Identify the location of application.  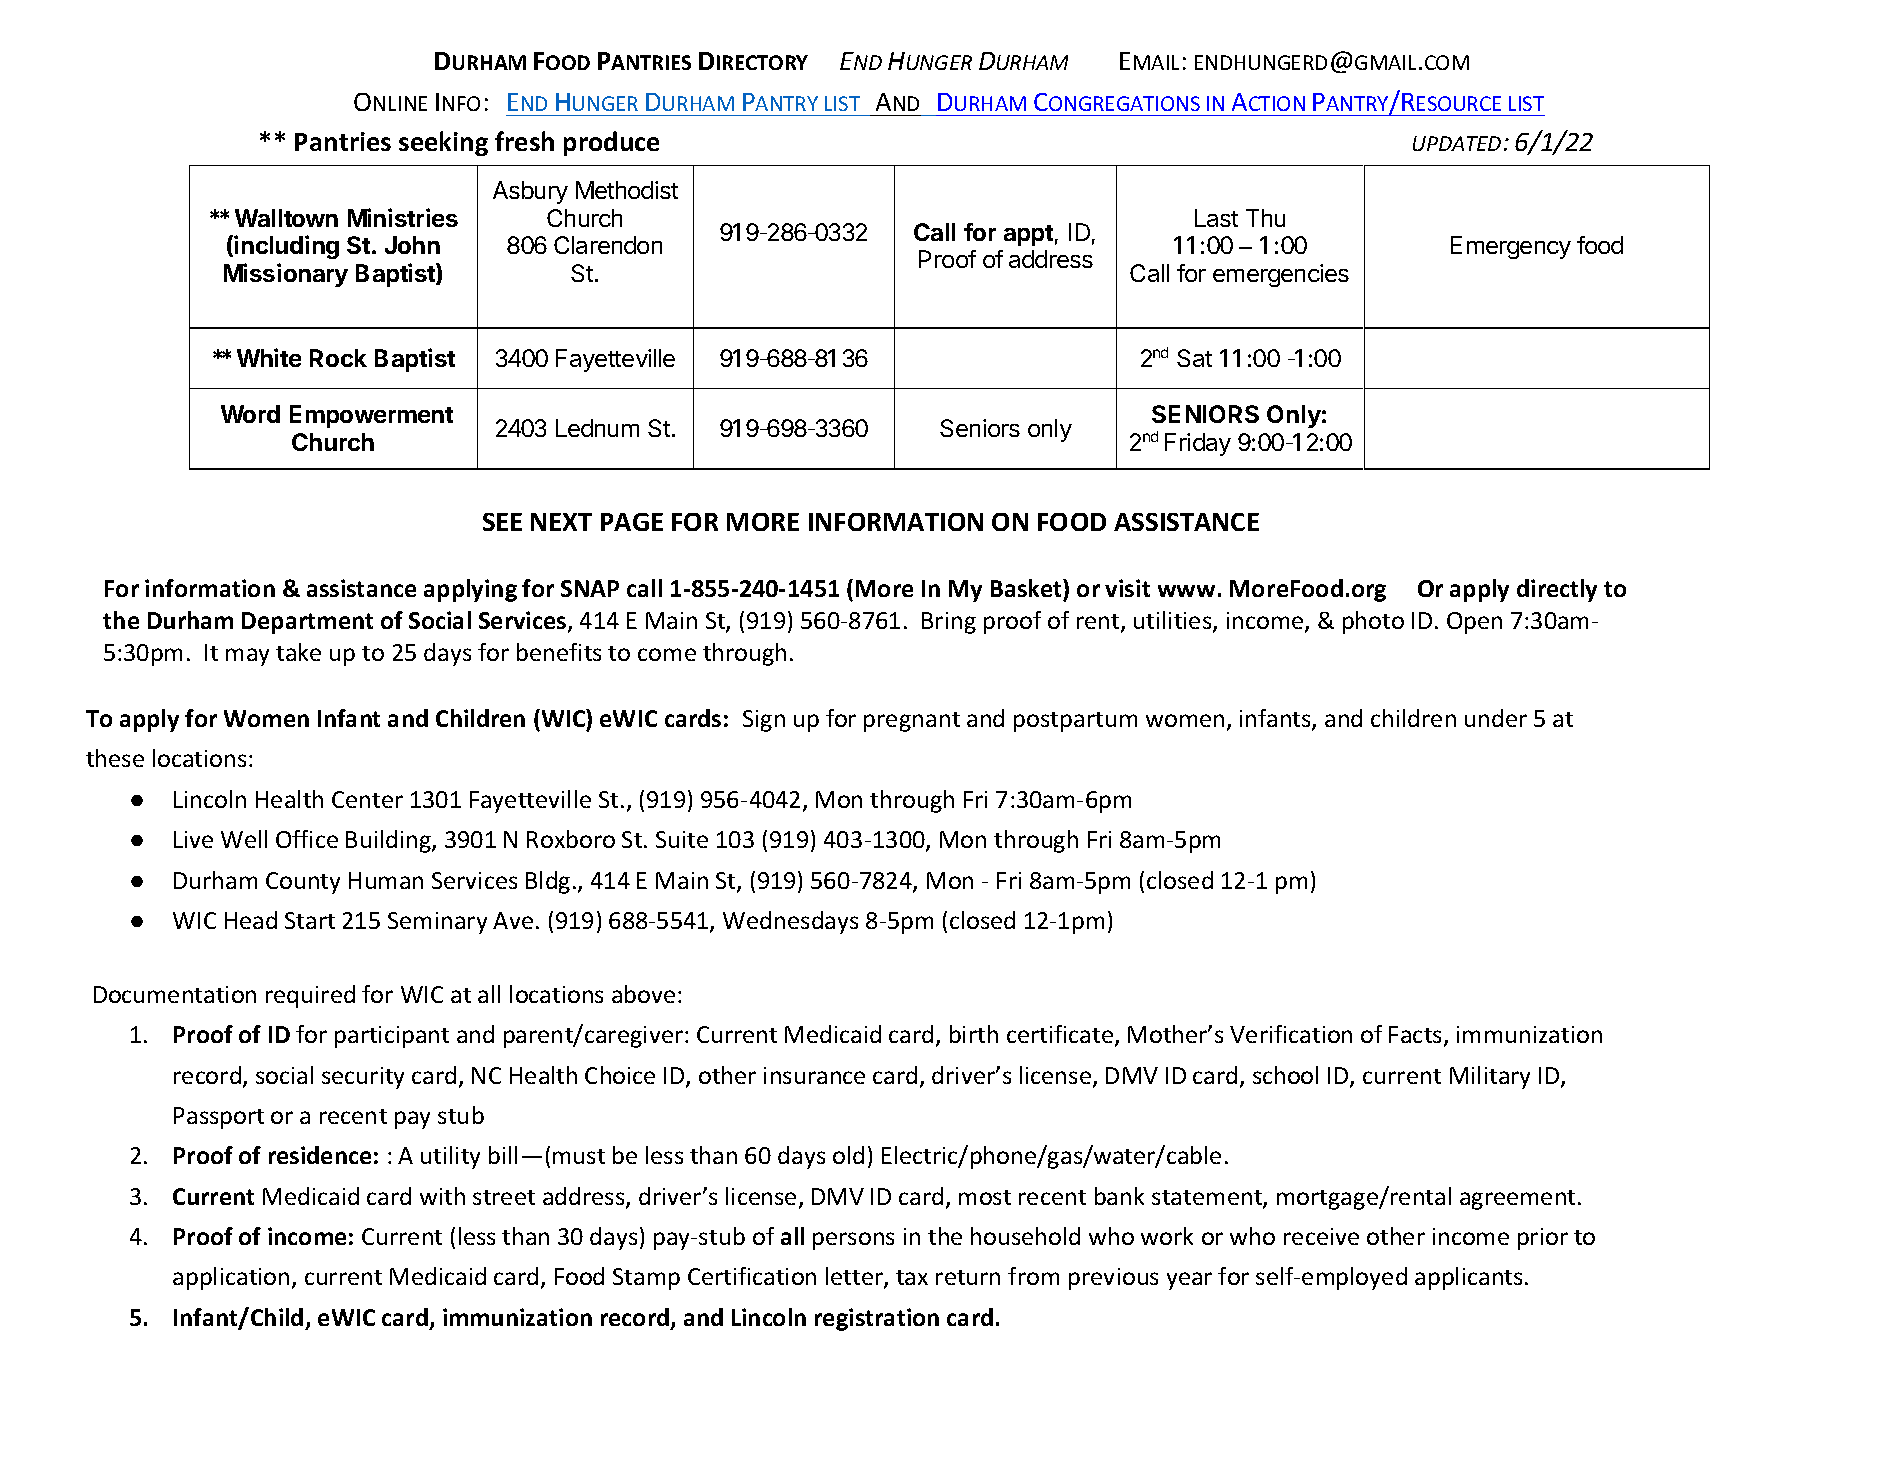
(231, 1278).
